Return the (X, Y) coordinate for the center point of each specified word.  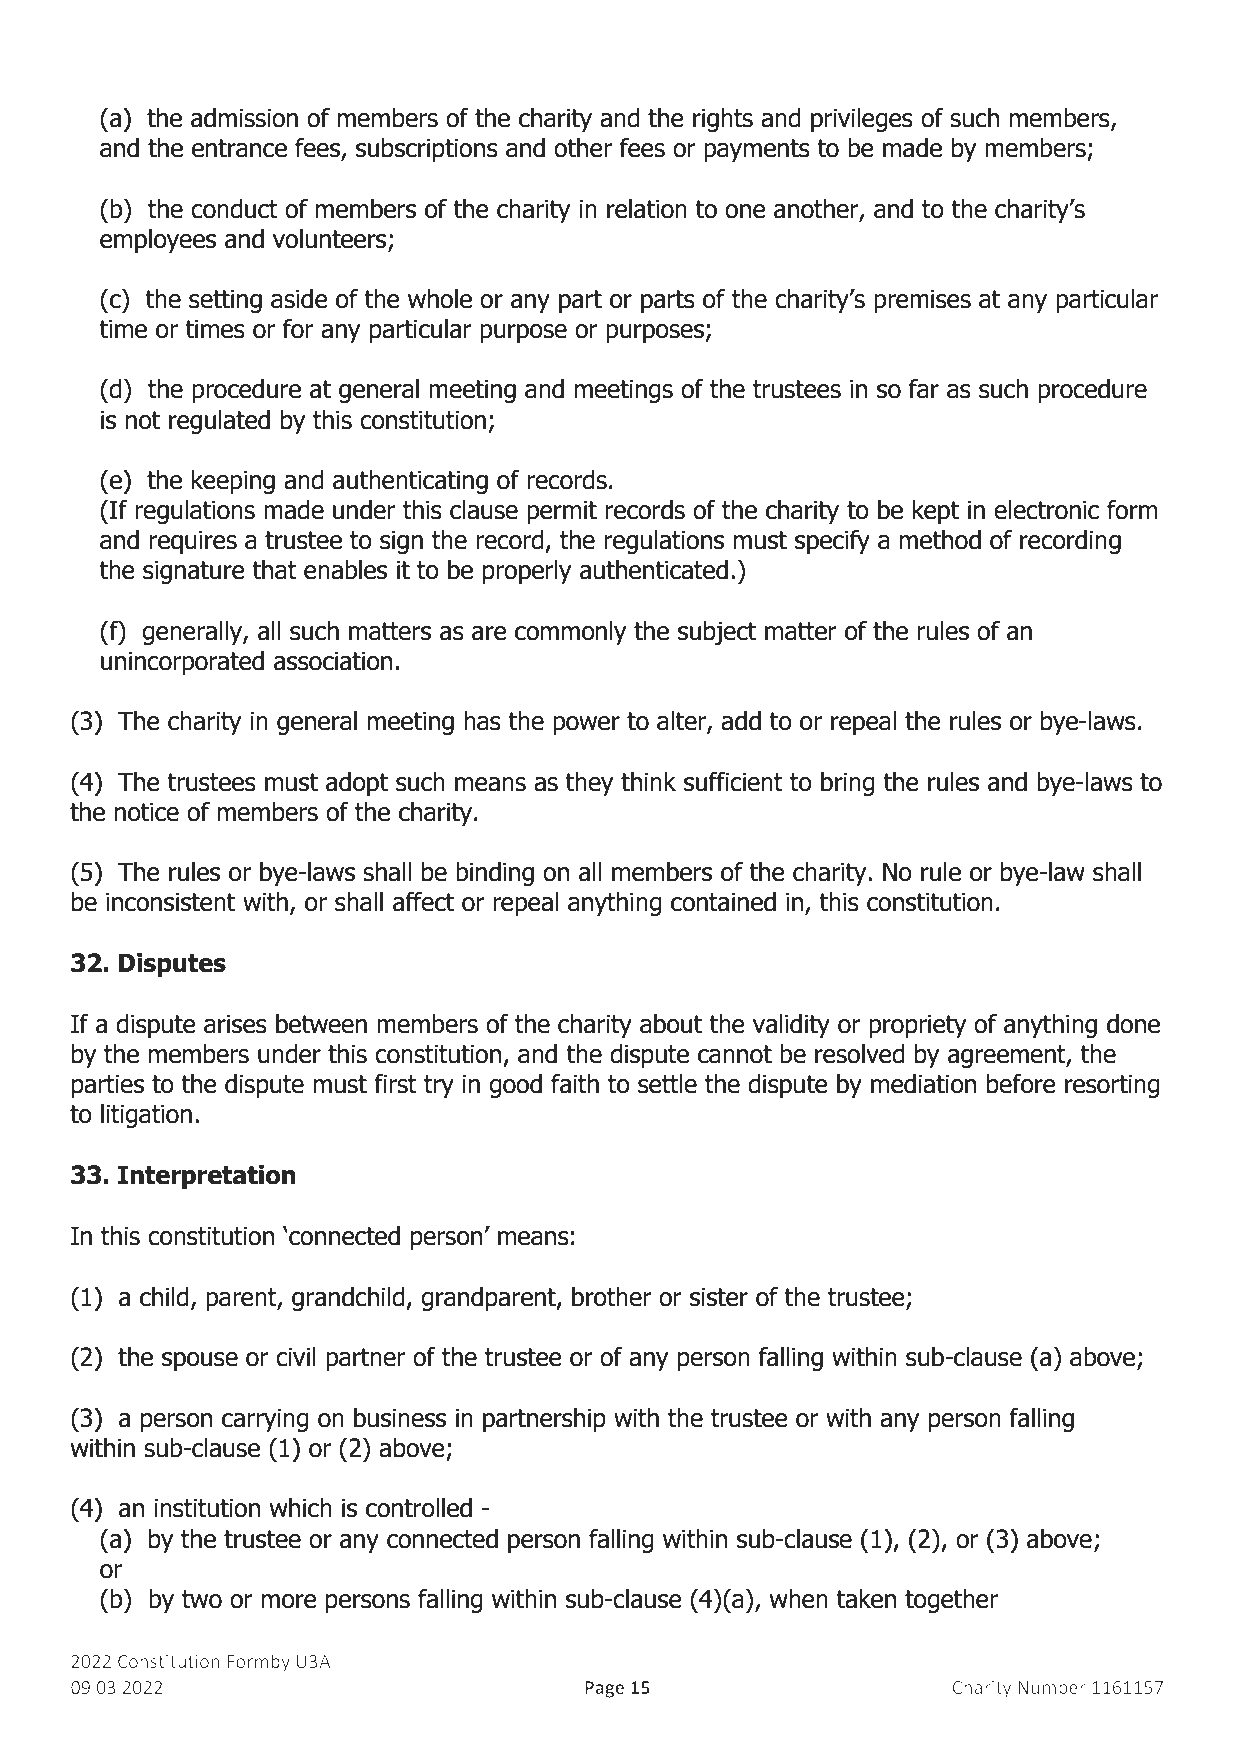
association (333, 661)
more (289, 1601)
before (1021, 1084)
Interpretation (207, 1177)
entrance (239, 148)
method (940, 540)
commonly (570, 633)
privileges (862, 120)
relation (647, 209)
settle (667, 1084)
